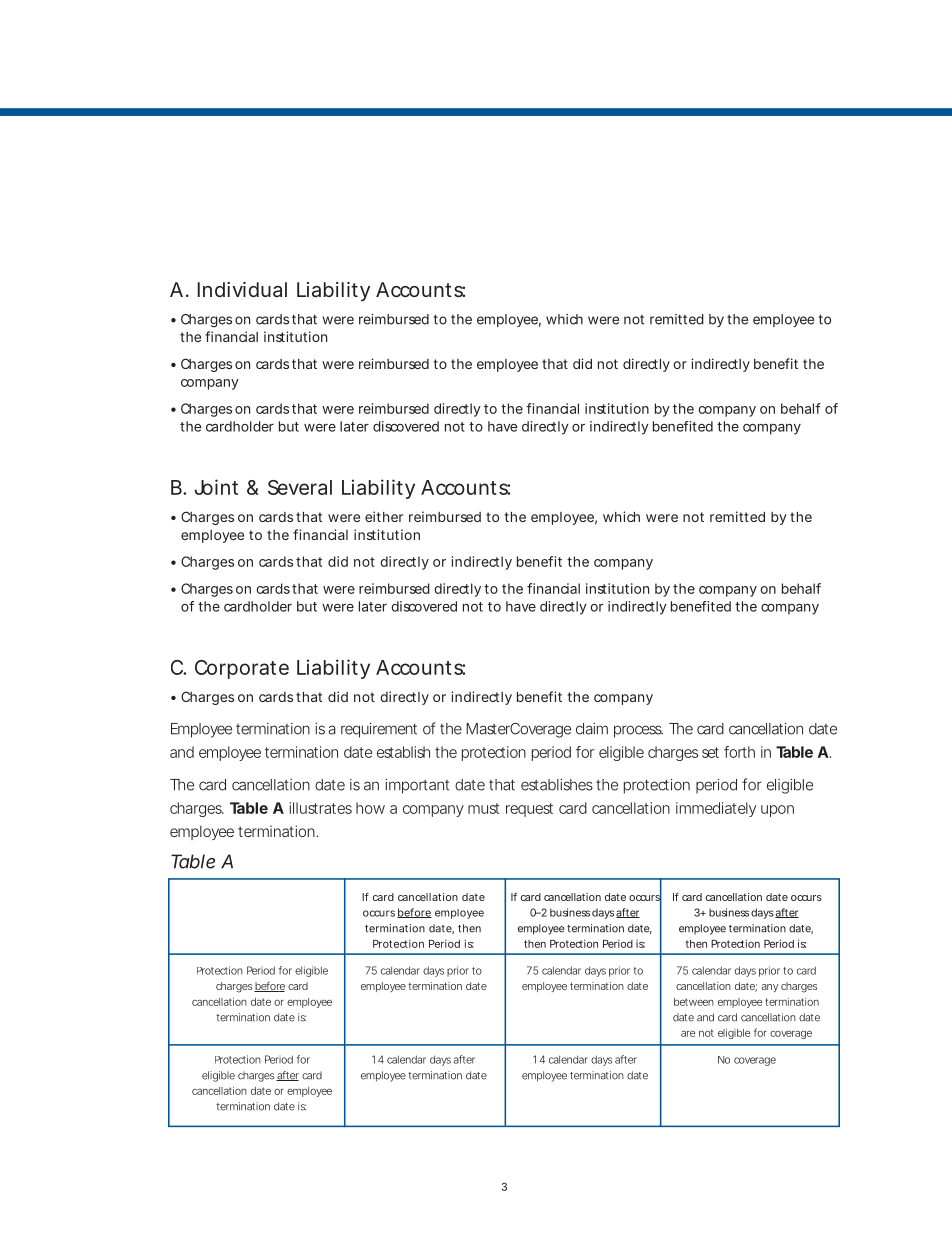 This screenshot has width=952, height=1233. What do you see at coordinates (216, 487) in the screenshot?
I see `Joint` at bounding box center [216, 487].
